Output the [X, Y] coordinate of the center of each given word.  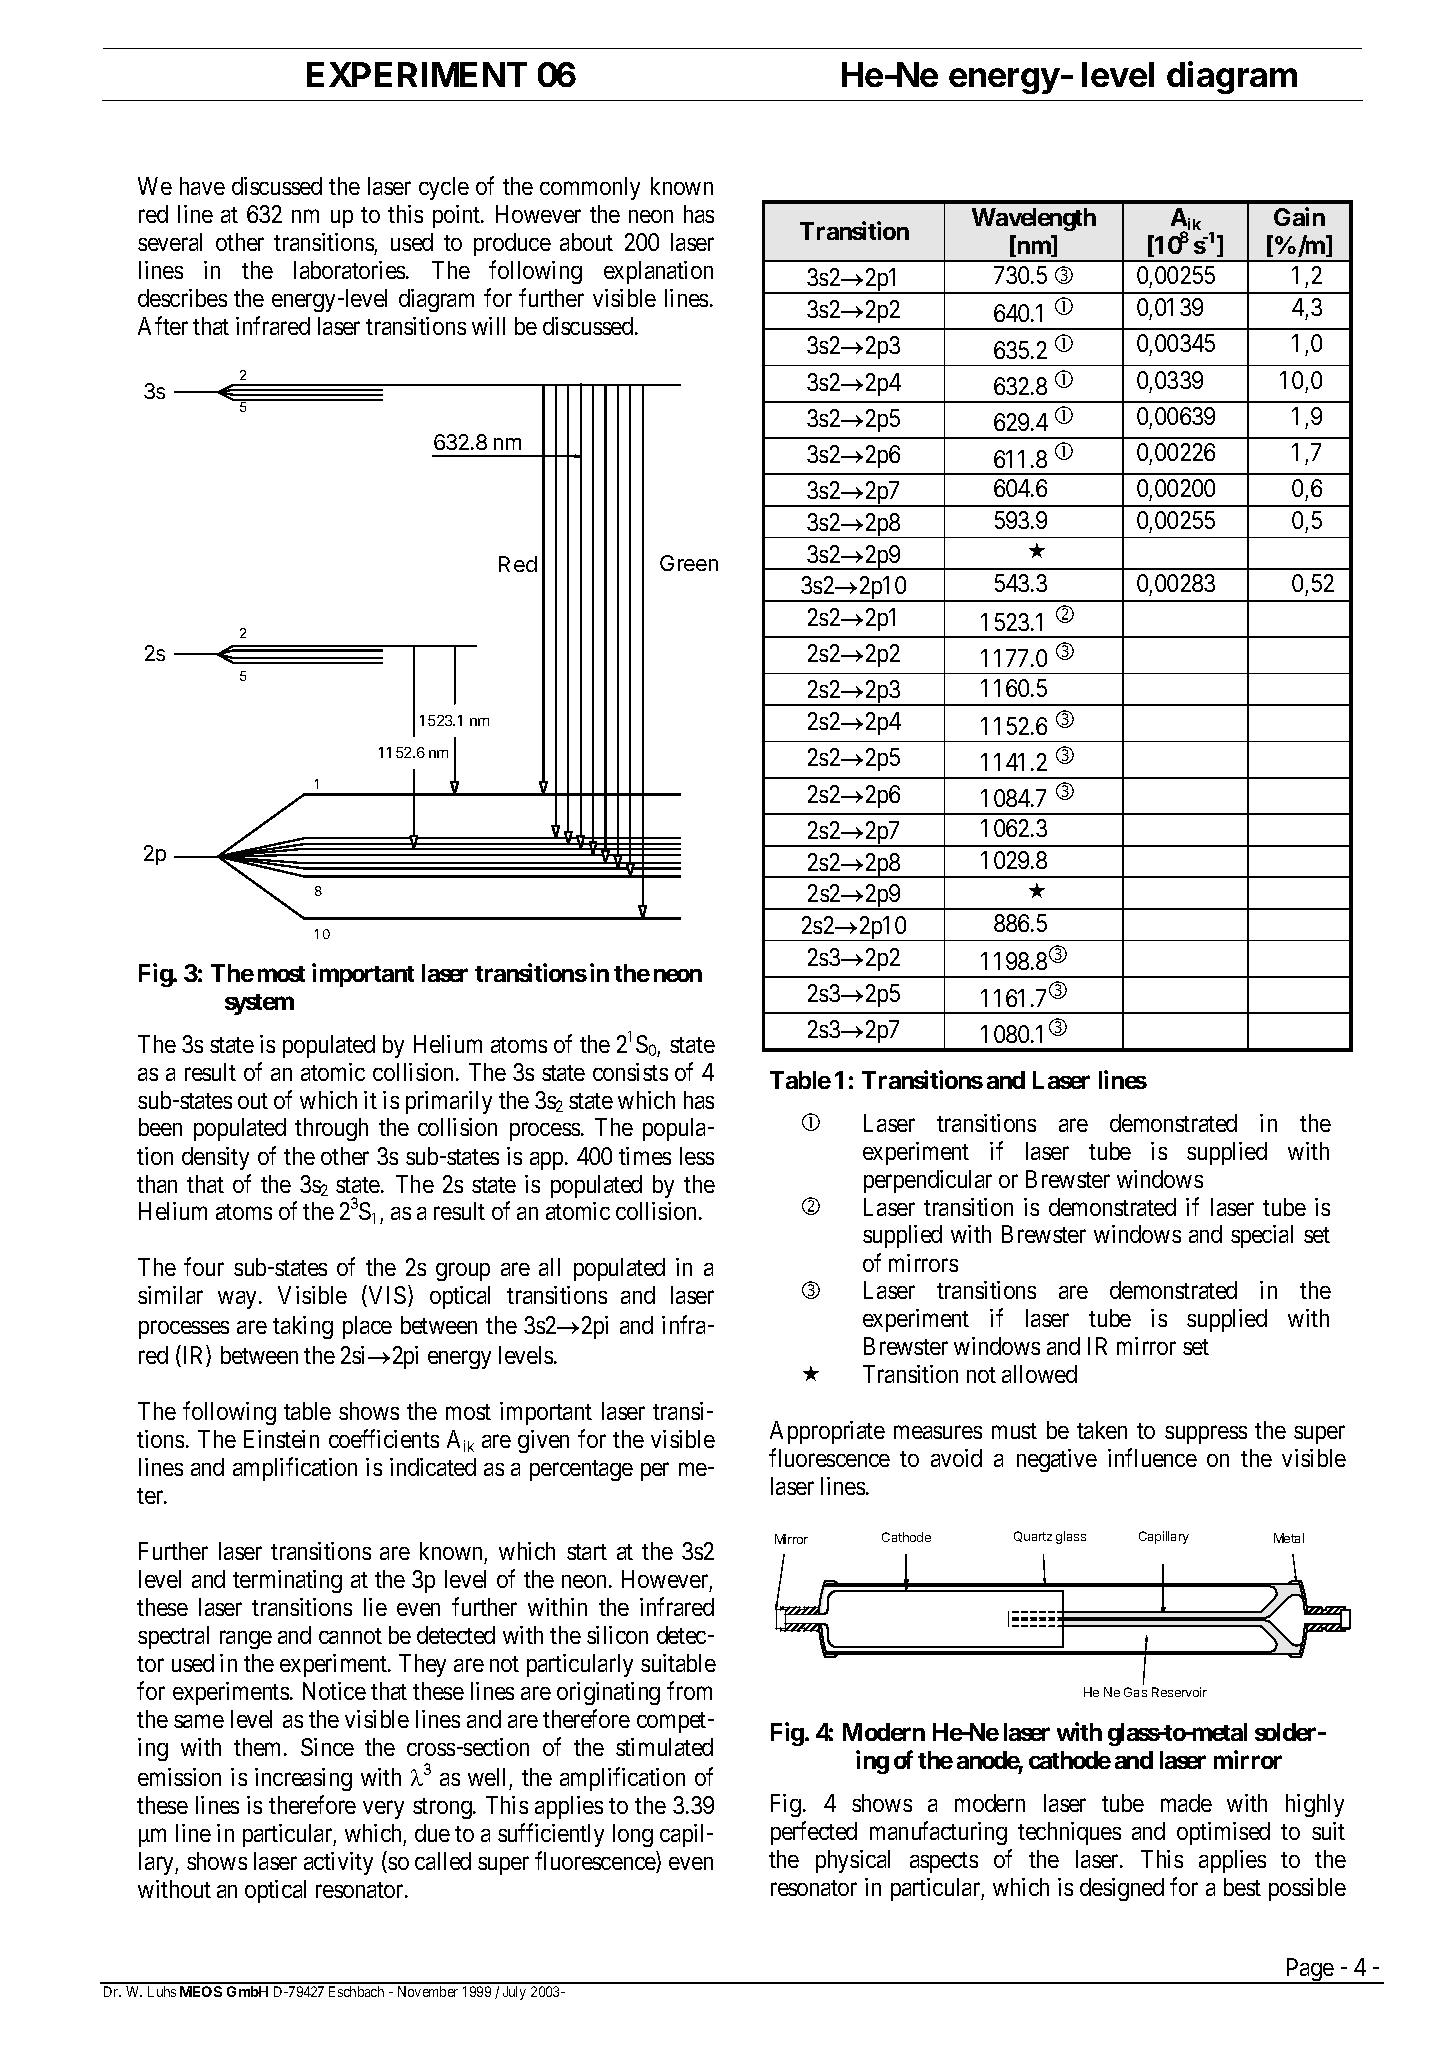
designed [1122, 1889]
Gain [1299, 216]
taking [303, 1327]
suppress [1206, 1434]
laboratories [351, 270]
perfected [814, 1833]
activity [338, 1863]
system [259, 1004]
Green [689, 563]
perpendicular [928, 1181]
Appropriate [827, 1432]
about [586, 242]
